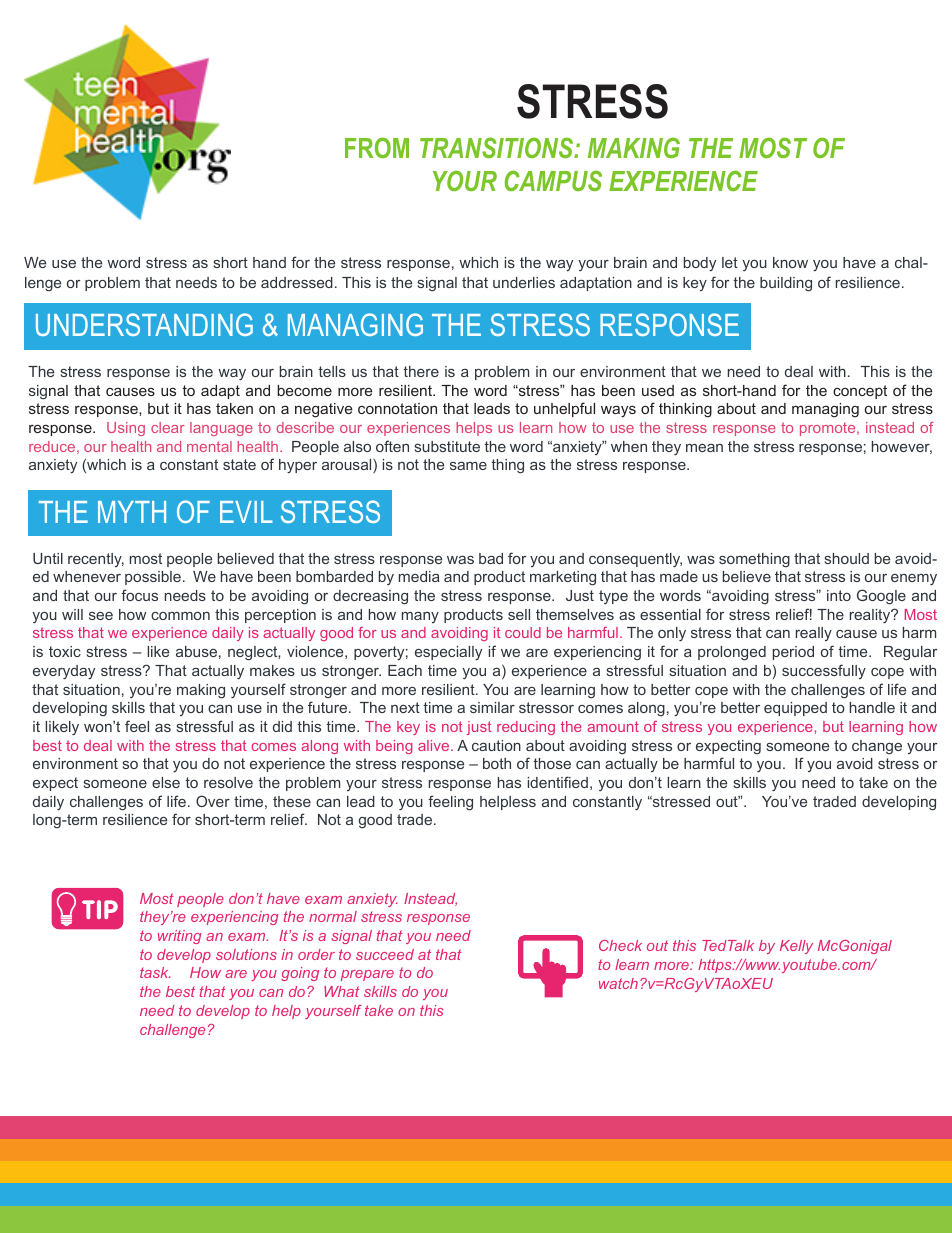 The width and height of the image is (952, 1233). I want to click on task, so click(155, 972).
